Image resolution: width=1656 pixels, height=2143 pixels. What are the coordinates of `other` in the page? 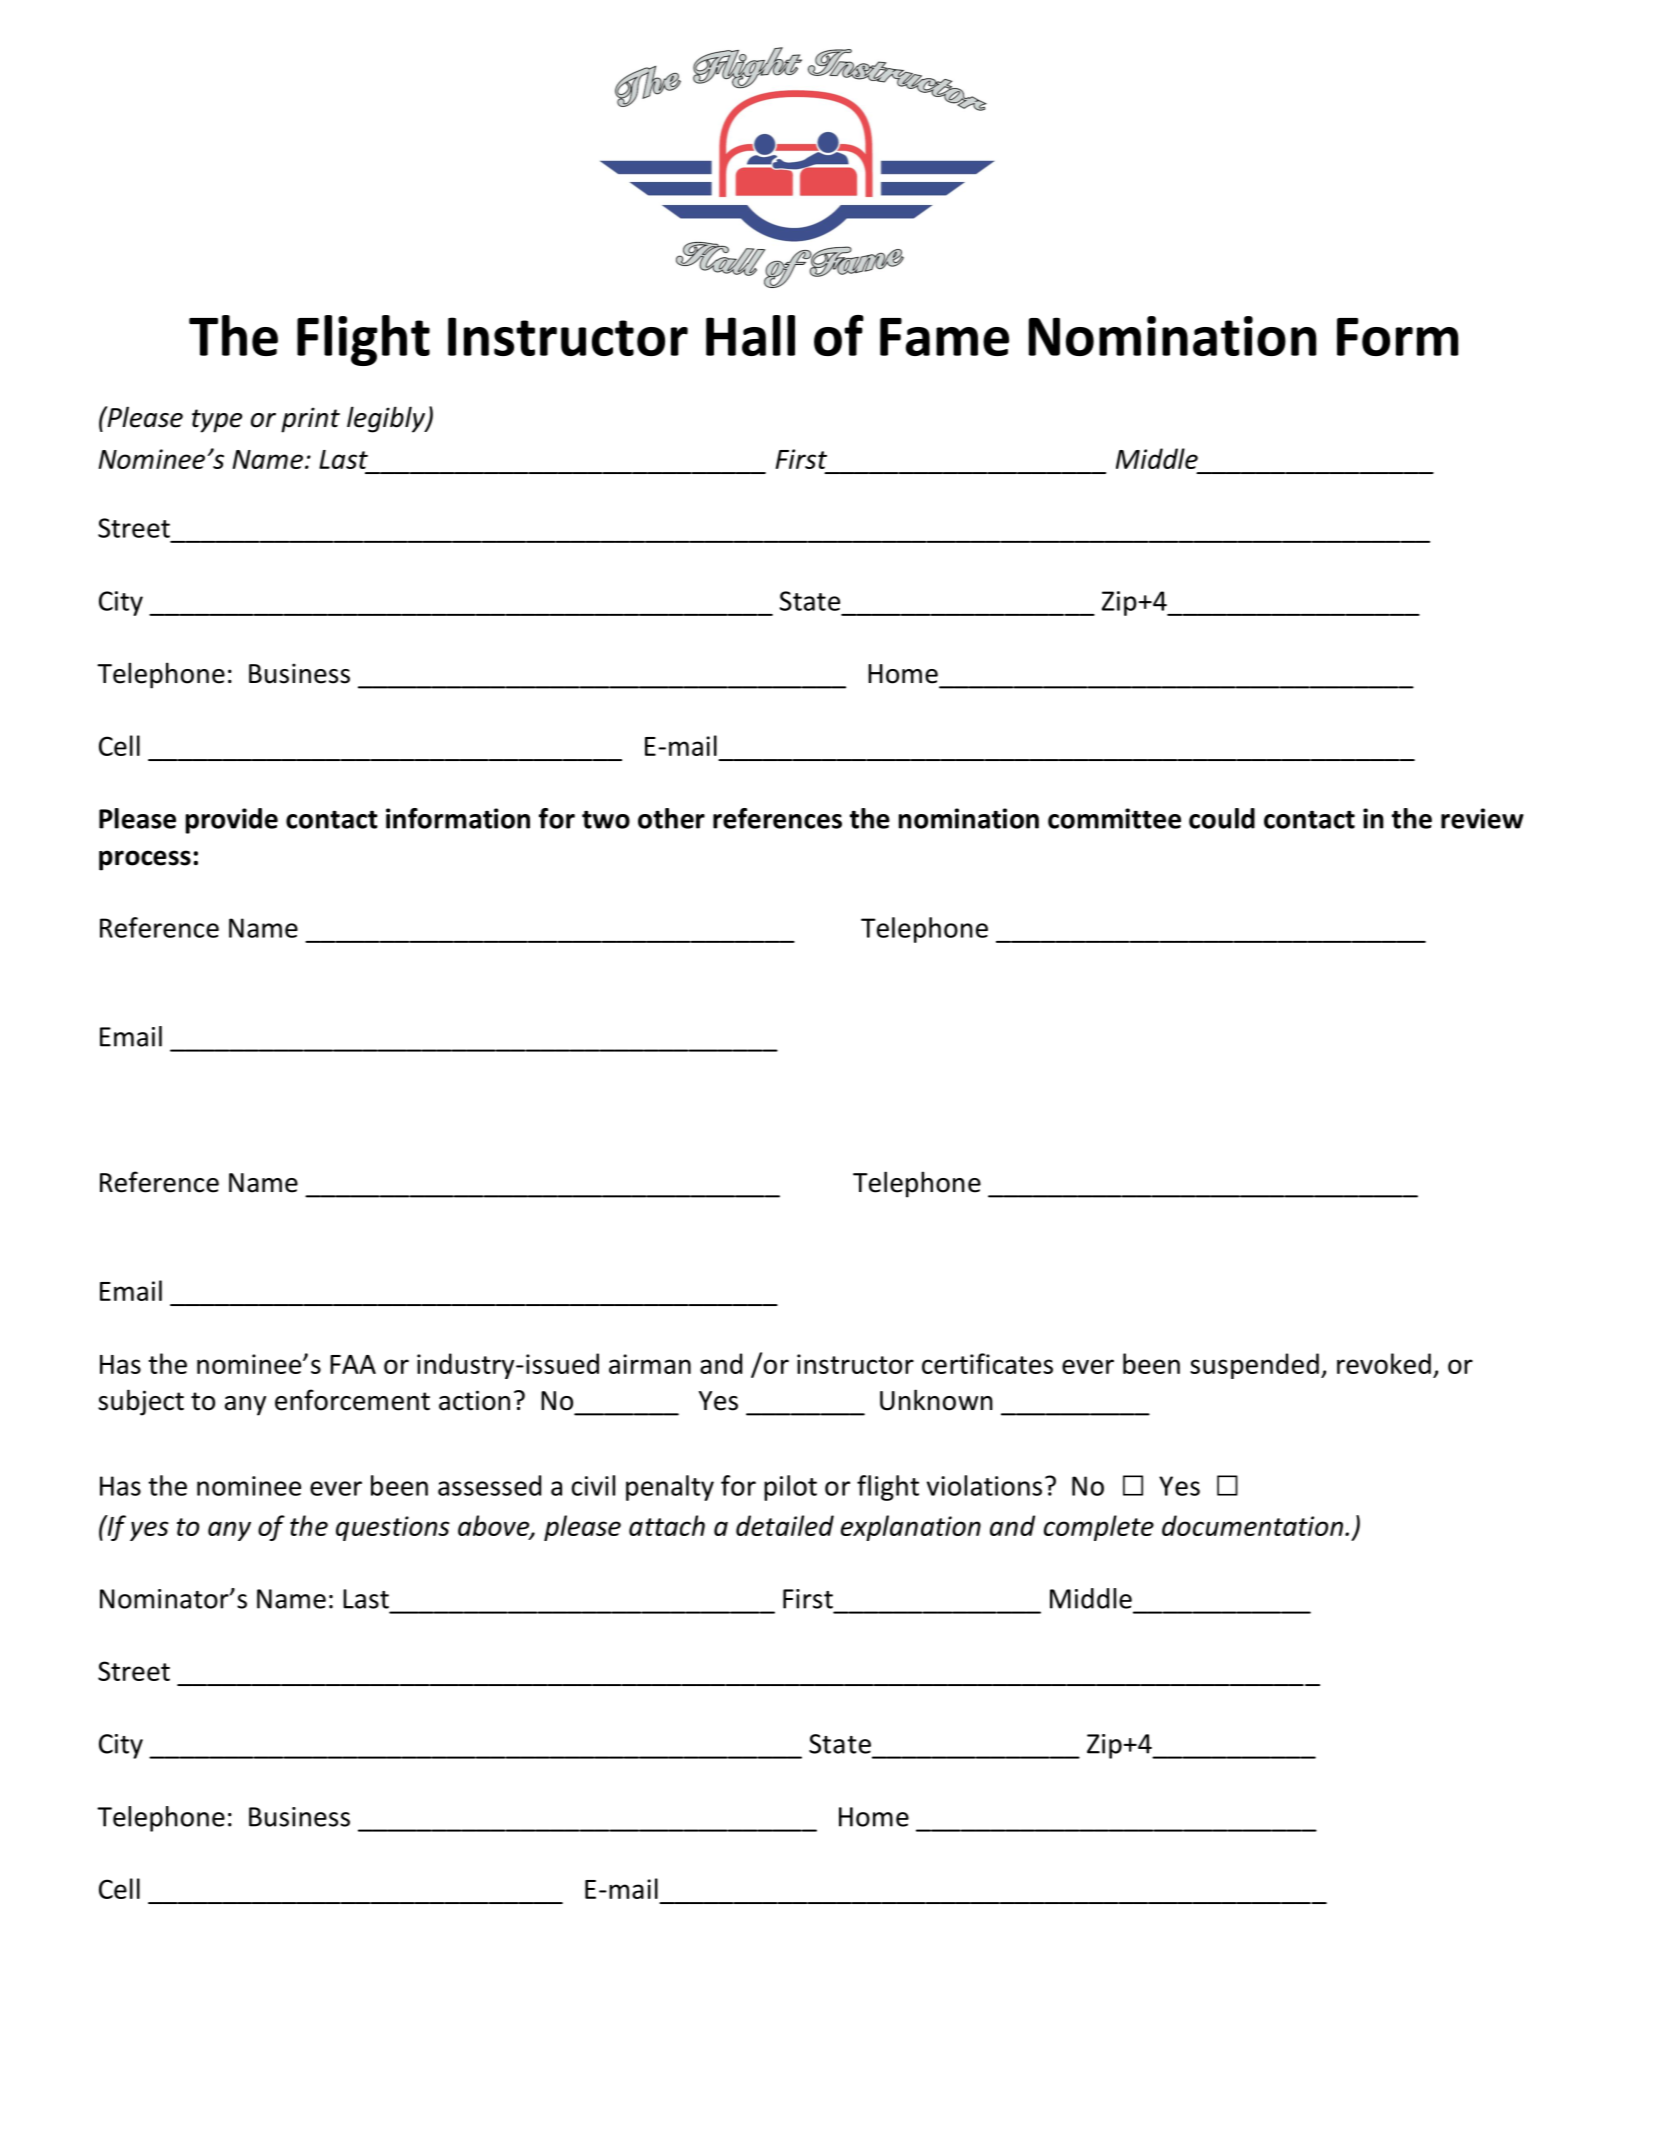 It's located at (671, 818).
